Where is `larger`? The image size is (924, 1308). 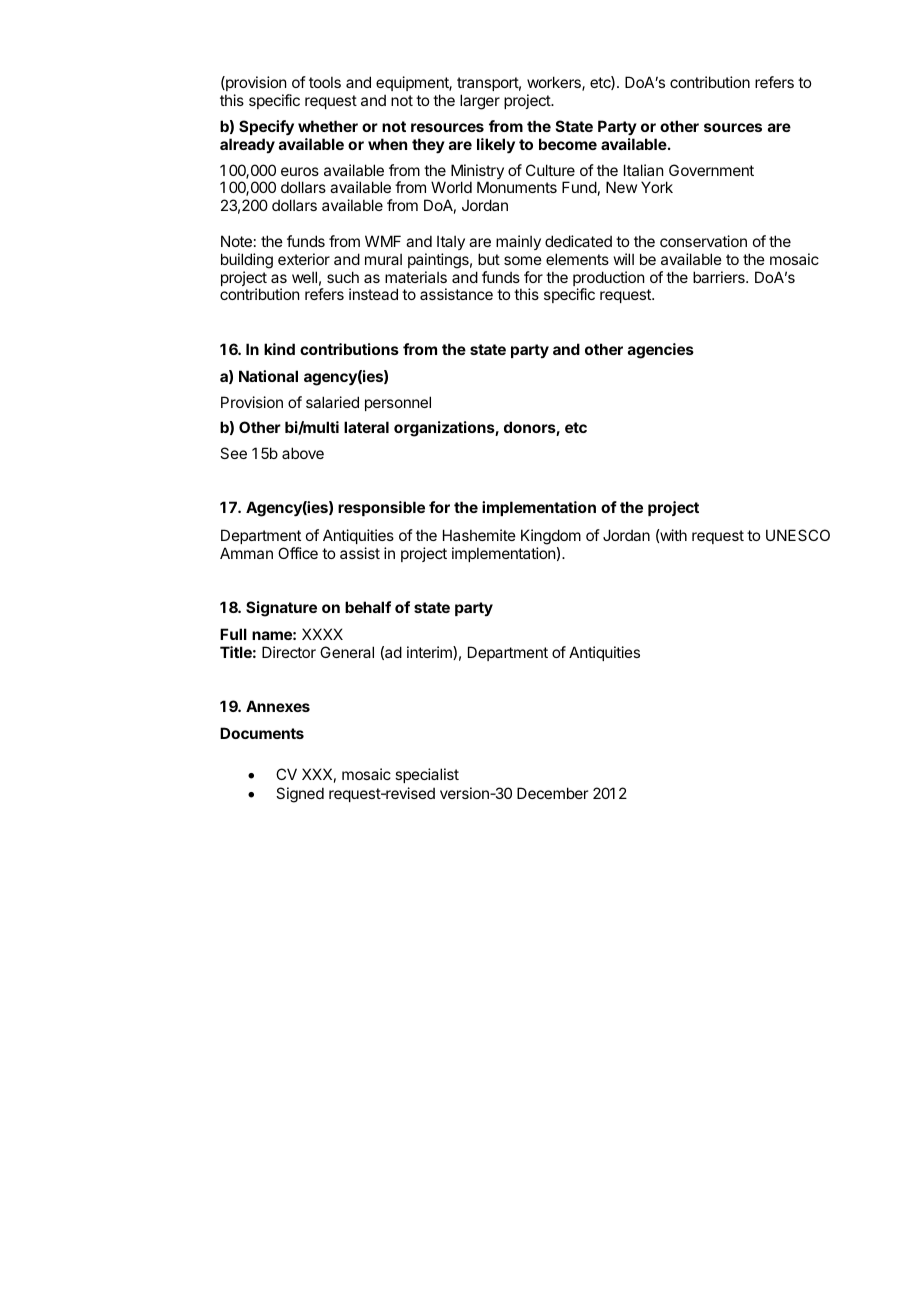 larger is located at coordinates (480, 102).
